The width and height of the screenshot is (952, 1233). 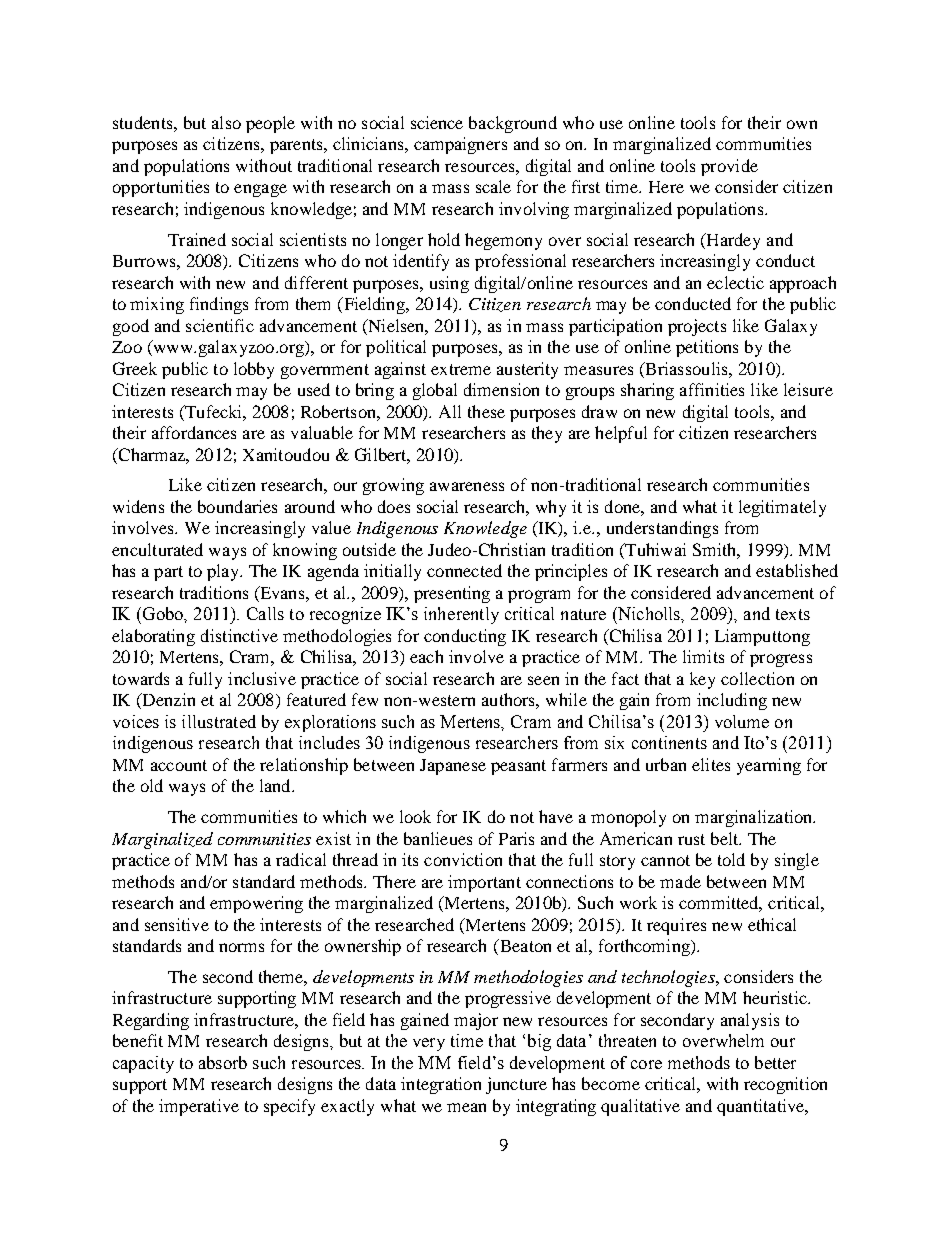 What do you see at coordinates (707, 348) in the screenshot?
I see `petitions` at bounding box center [707, 348].
